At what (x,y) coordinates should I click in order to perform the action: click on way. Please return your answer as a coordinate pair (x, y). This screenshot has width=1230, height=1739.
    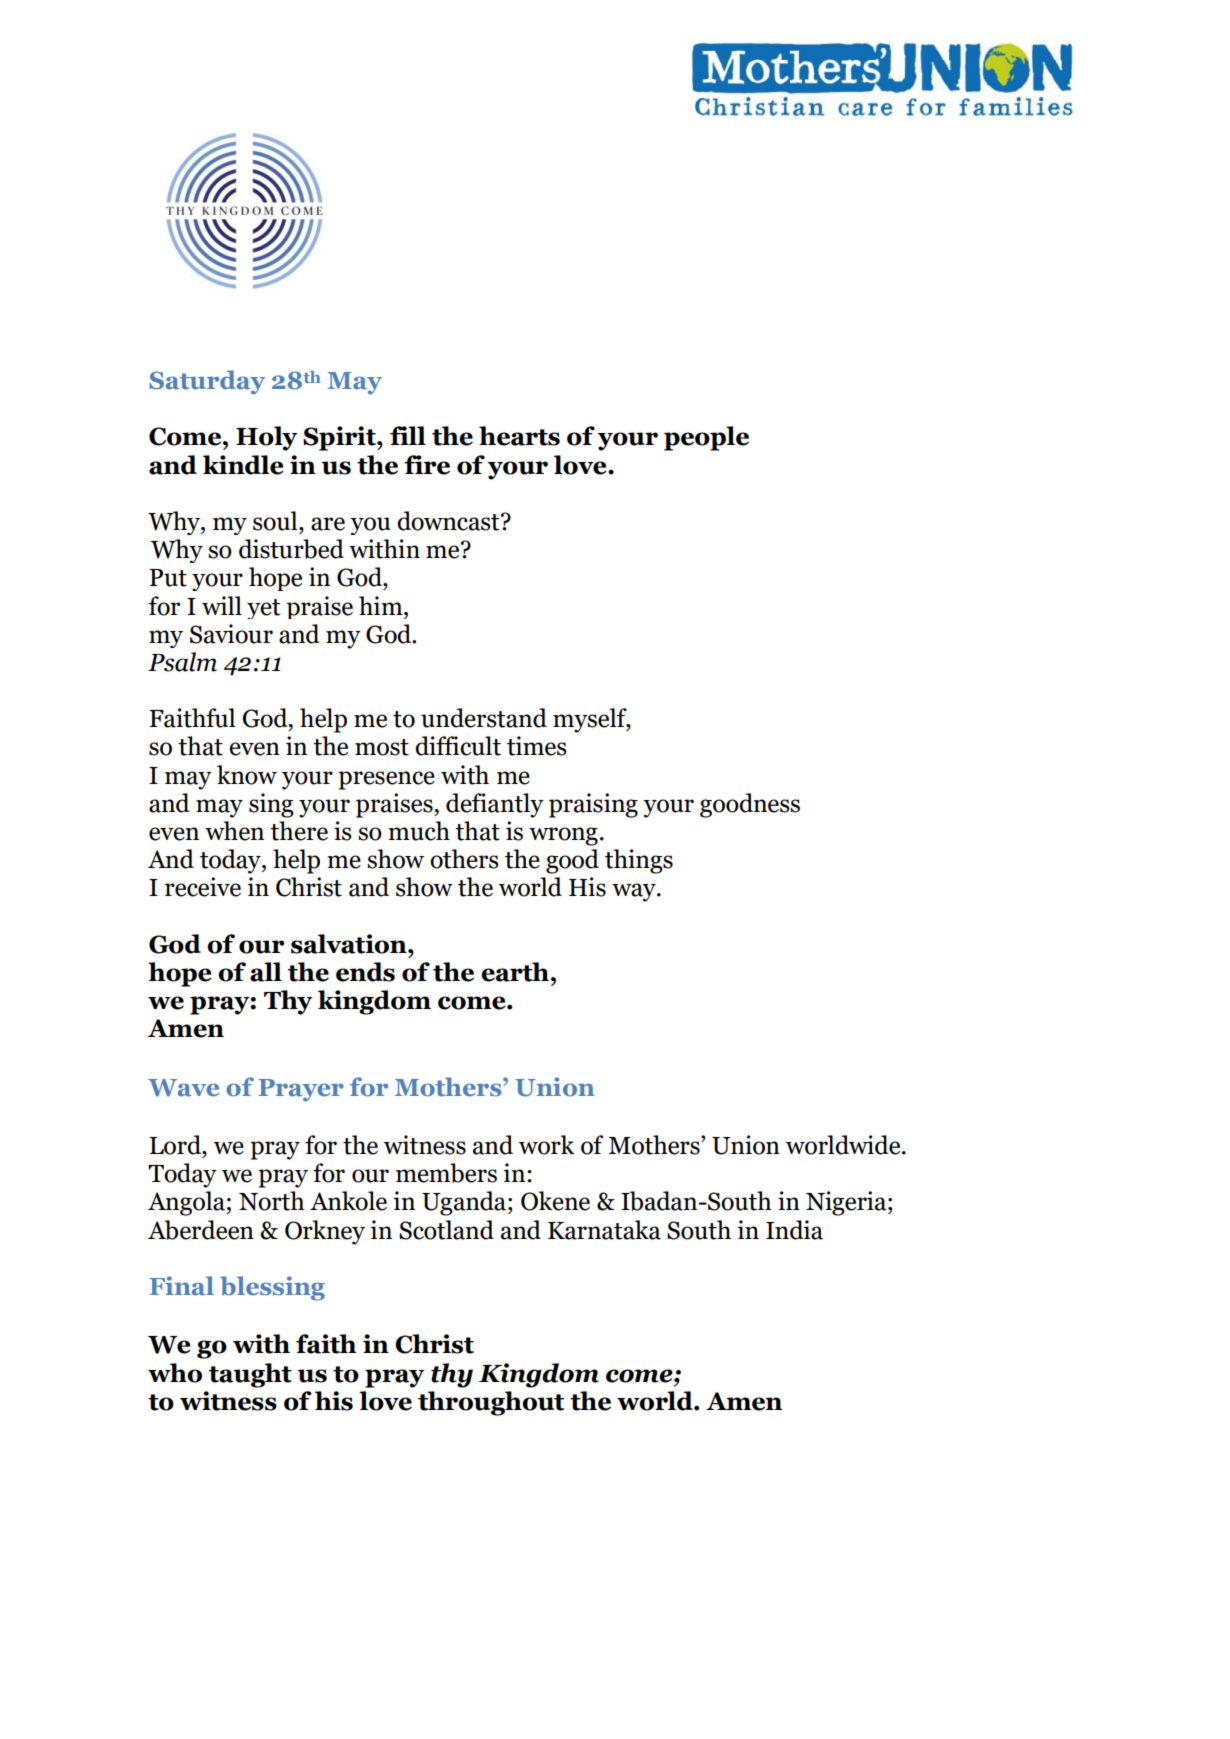
    Looking at the image, I should click on (635, 892).
